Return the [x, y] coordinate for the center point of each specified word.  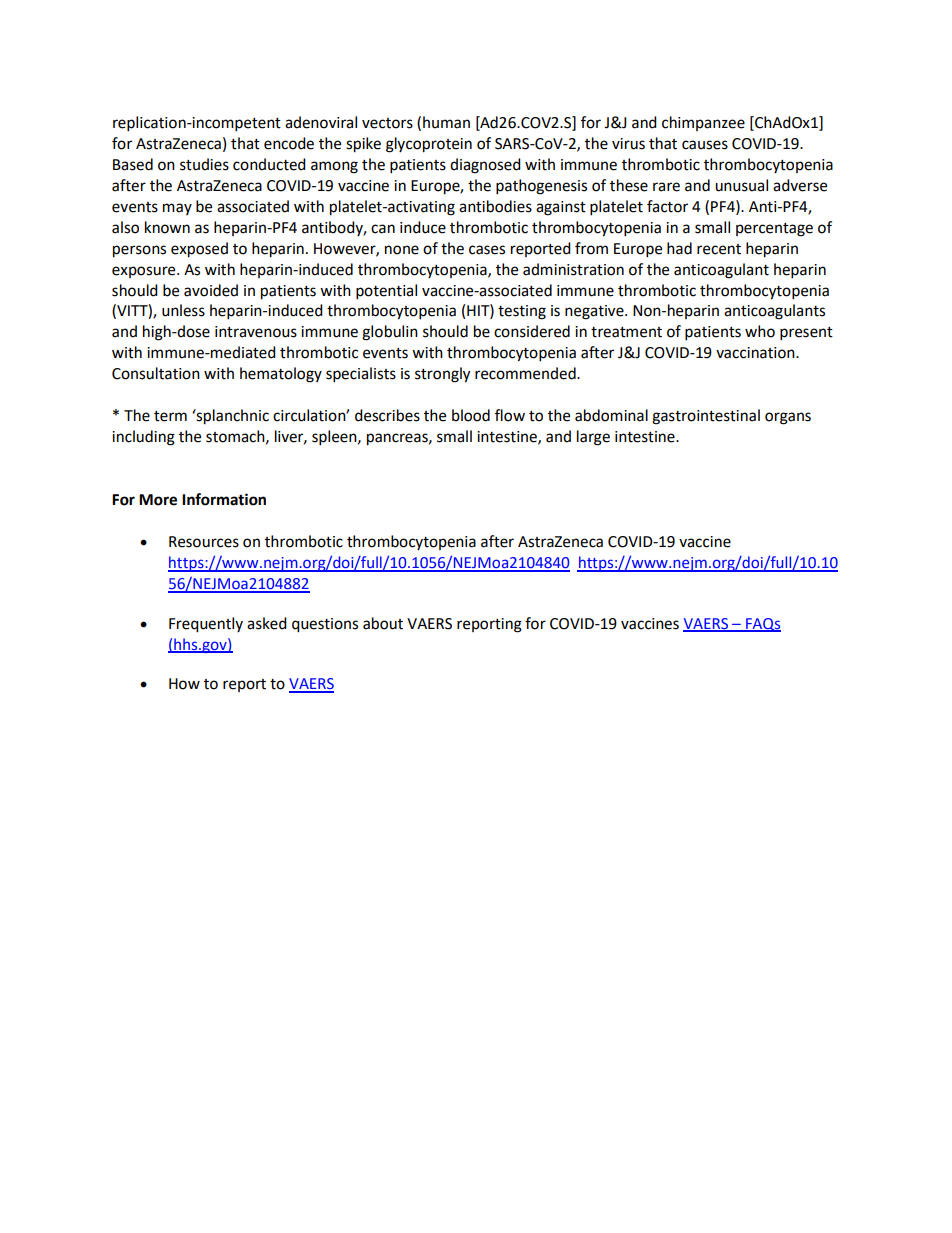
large [593, 438]
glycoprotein [429, 145]
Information [224, 499]
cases [487, 250]
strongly [442, 375]
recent [719, 249]
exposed [199, 250]
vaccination [756, 353]
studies [204, 164]
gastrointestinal [706, 417]
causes [705, 145]
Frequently [206, 625]
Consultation [156, 373]
